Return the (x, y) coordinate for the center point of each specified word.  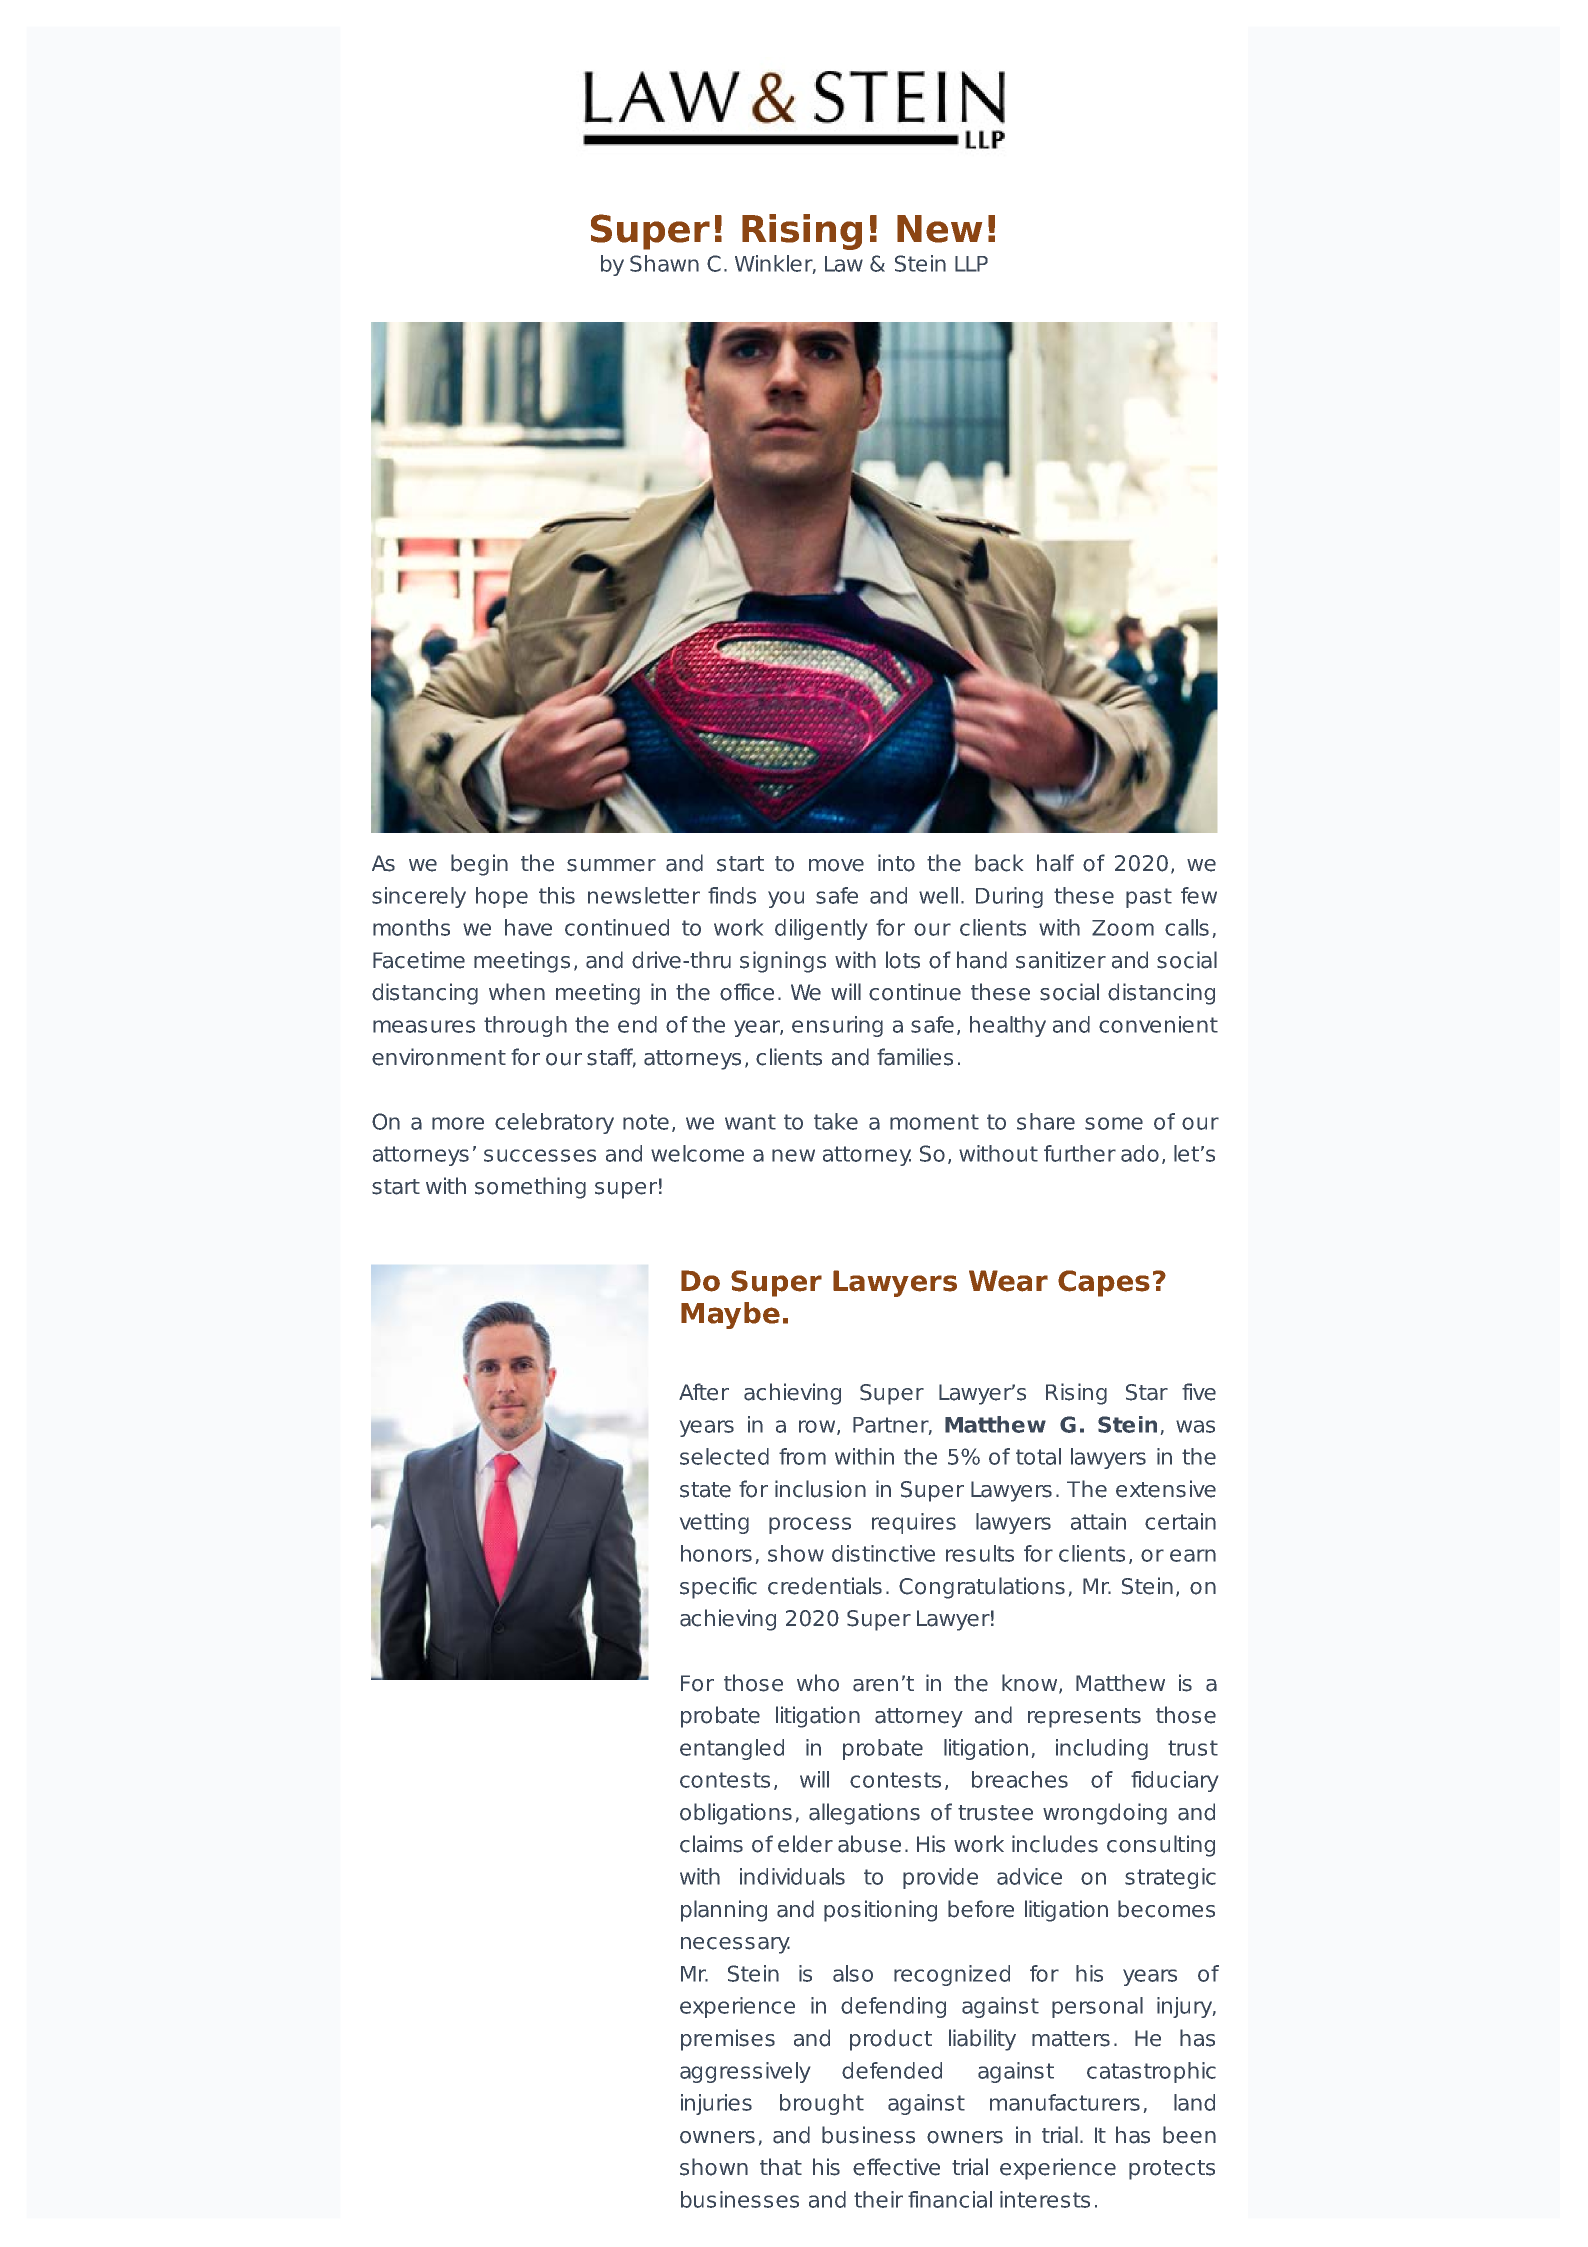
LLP (971, 264)
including (1102, 1749)
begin (479, 865)
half (1055, 863)
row (818, 1427)
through (525, 1026)
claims (711, 1844)
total (1038, 1456)
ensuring (837, 1026)
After (704, 1392)
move (836, 865)
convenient (1158, 1024)
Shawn (664, 263)
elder (805, 1844)
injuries (716, 2104)
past (1149, 898)
